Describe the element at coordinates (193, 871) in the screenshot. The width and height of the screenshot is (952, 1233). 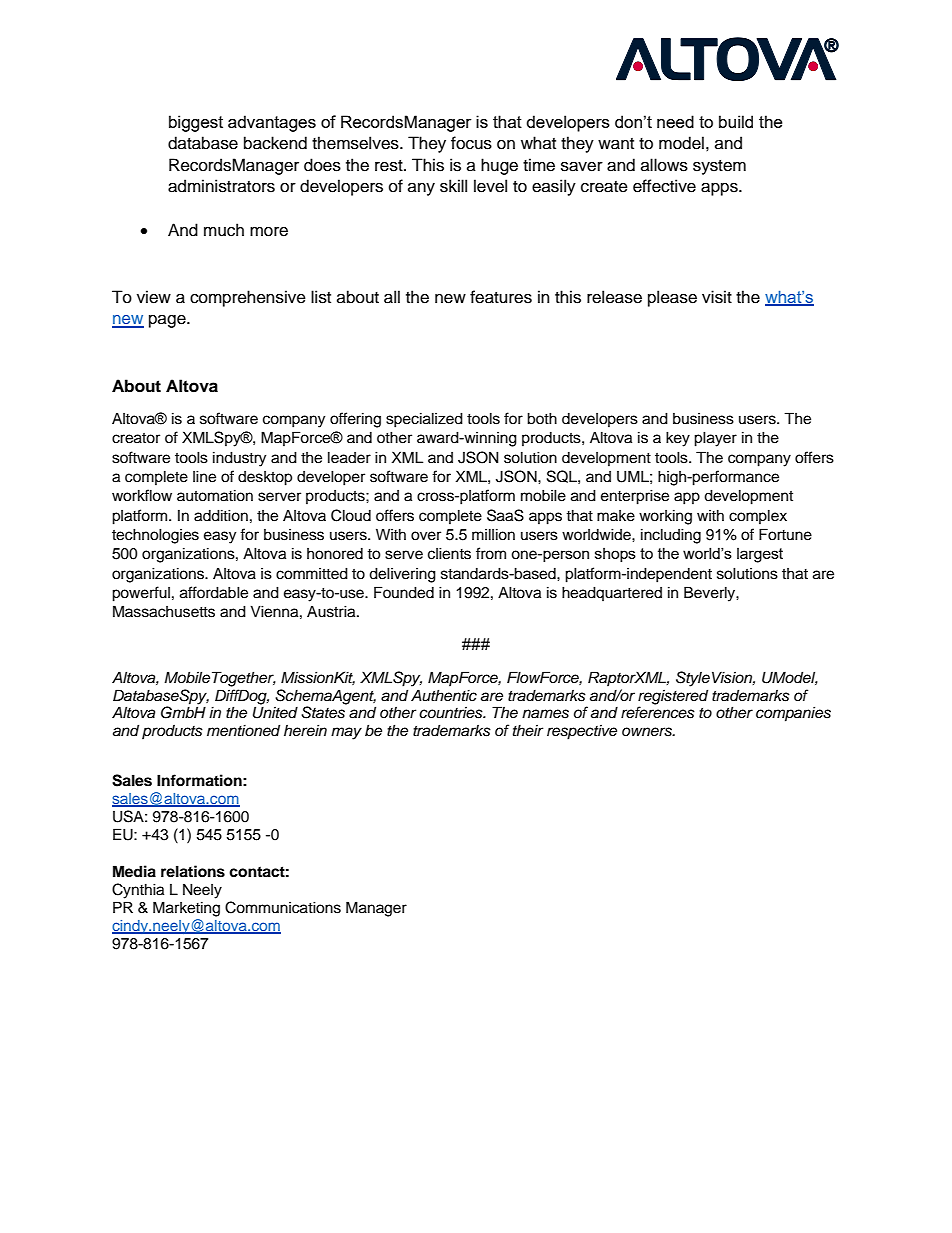
I see `relations` at that location.
